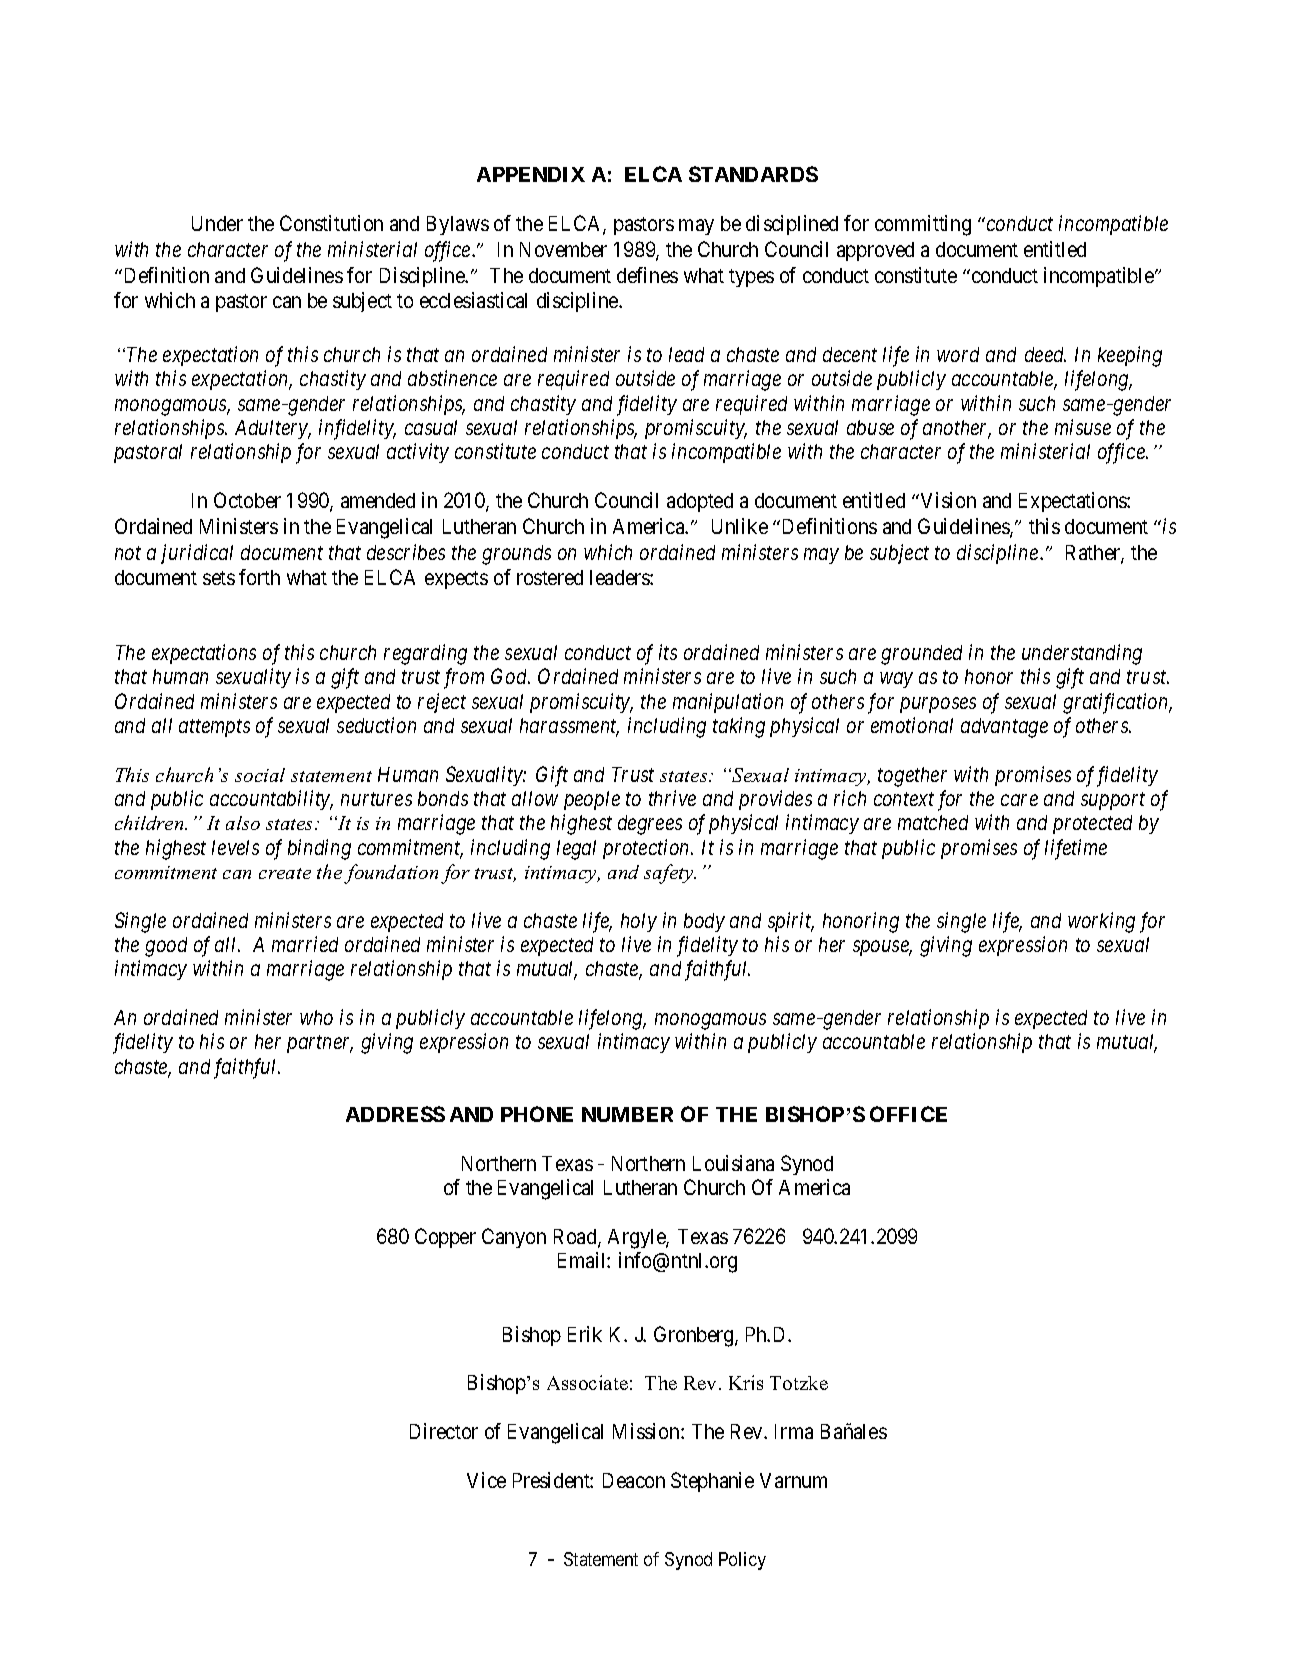 Image resolution: width=1295 pixels, height=1676 pixels. What do you see at coordinates (395, 1114) in the page?
I see `ADDRESS` at bounding box center [395, 1114].
